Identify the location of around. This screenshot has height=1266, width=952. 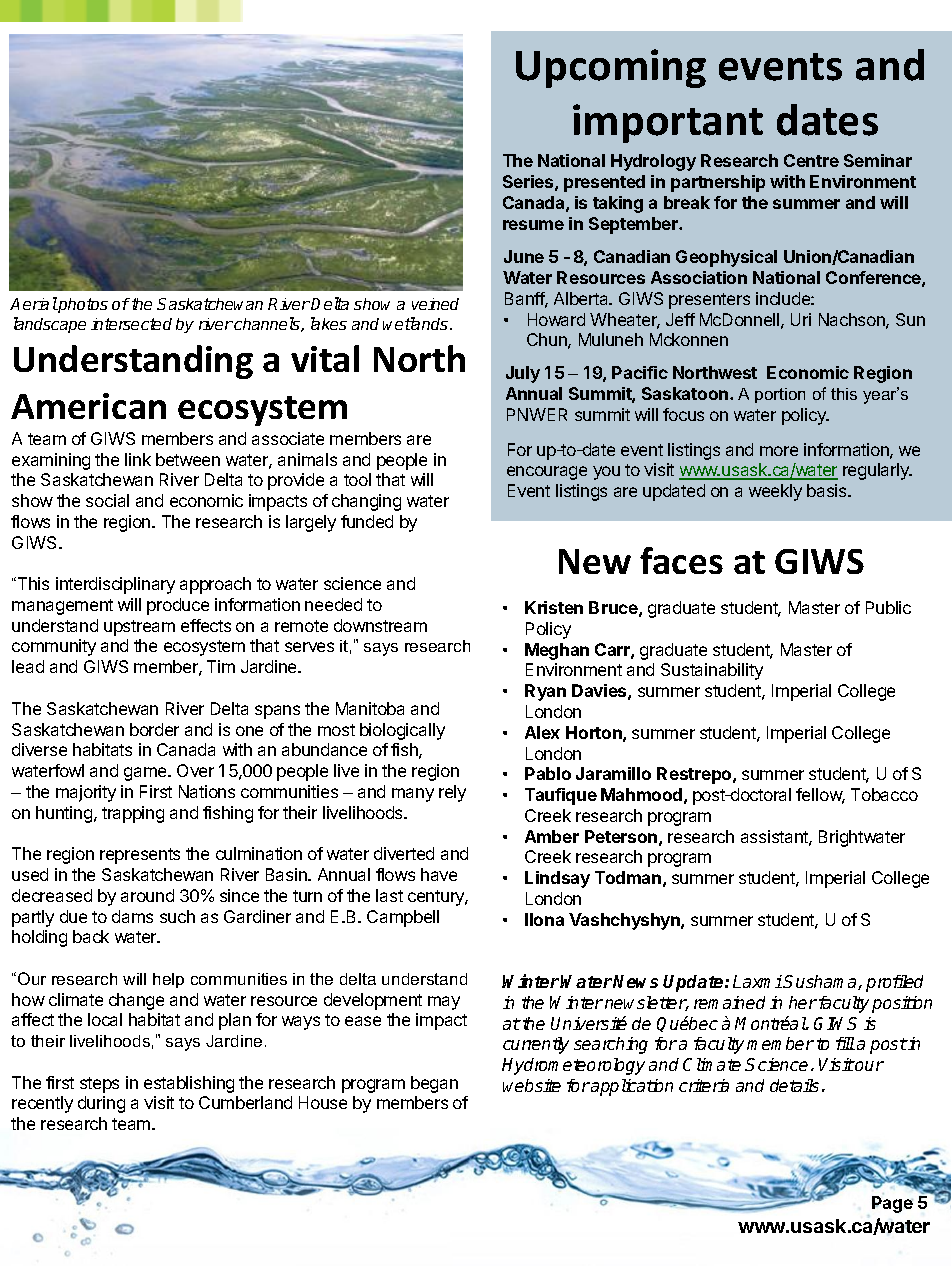
(147, 895).
